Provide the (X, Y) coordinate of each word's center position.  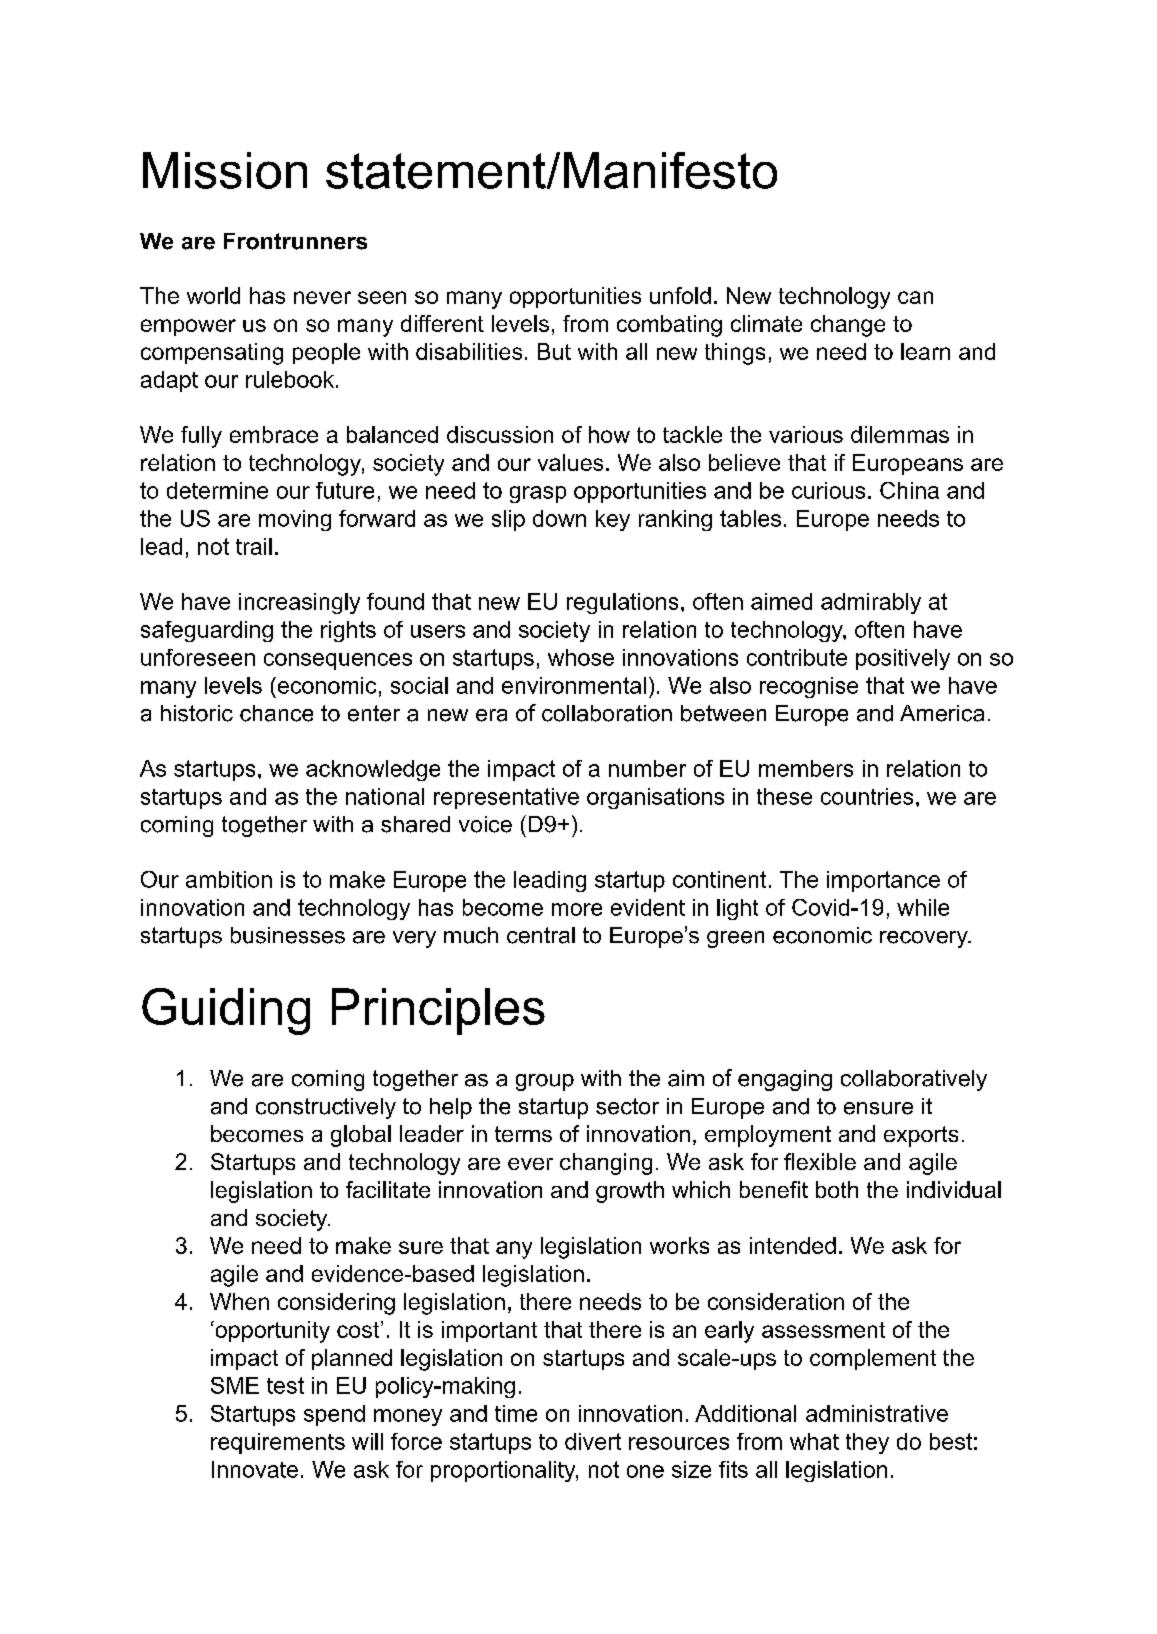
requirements (278, 1443)
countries (867, 796)
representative (506, 798)
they (867, 1443)
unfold (680, 295)
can (915, 297)
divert (593, 1441)
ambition (229, 879)
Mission (225, 170)
